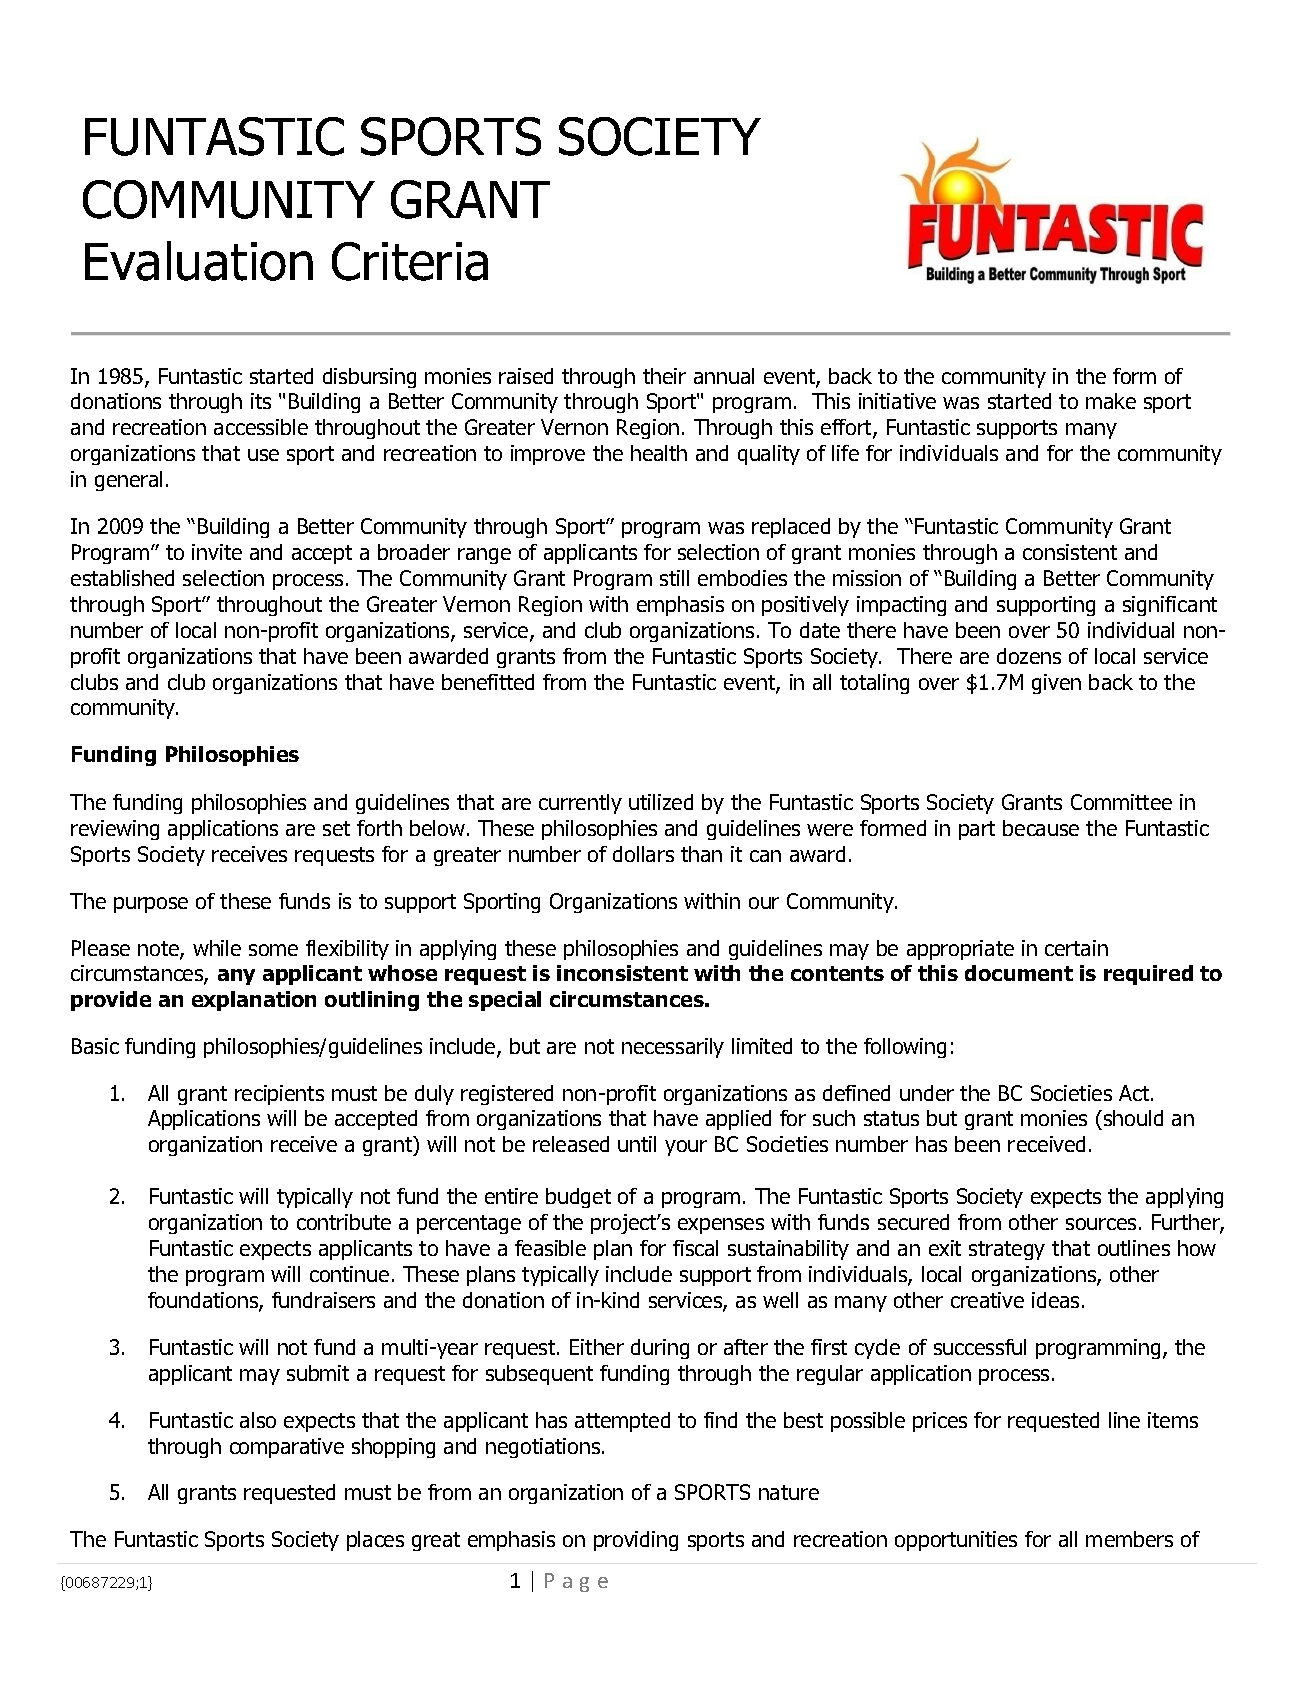 Image resolution: width=1314 pixels, height=1701 pixels. Describe the element at coordinates (151, 905) in the screenshot. I see `purpose` at that location.
